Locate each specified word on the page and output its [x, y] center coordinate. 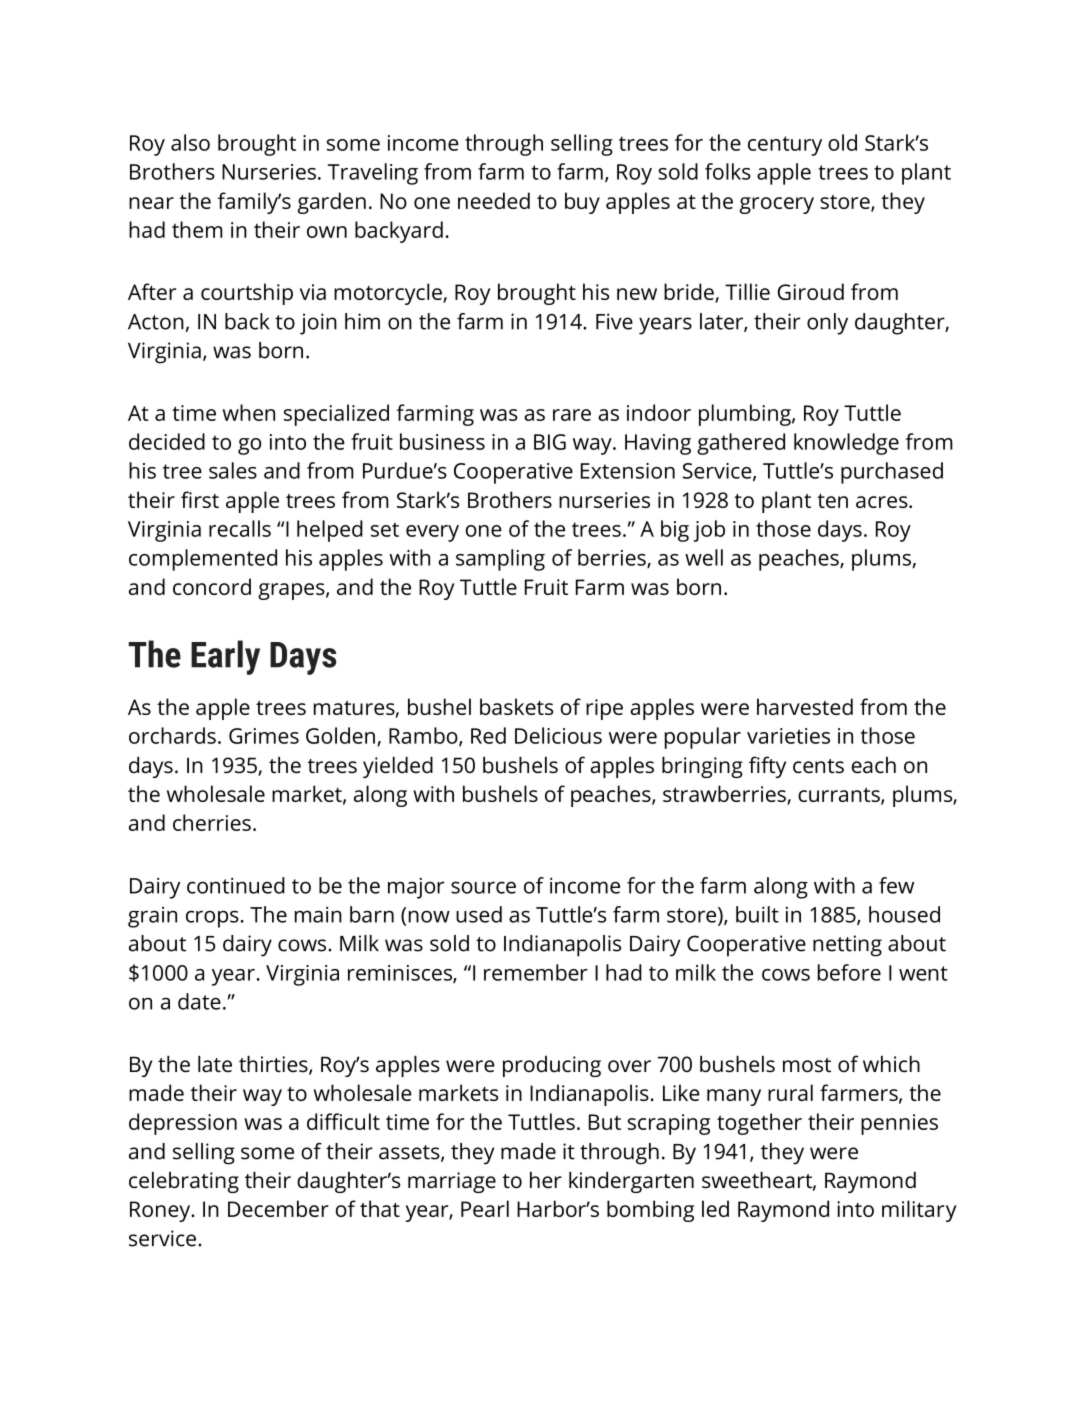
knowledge [846, 444]
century [785, 146]
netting [847, 946]
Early [225, 657]
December [278, 1208]
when [248, 412]
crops [212, 919]
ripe [604, 709]
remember [536, 972]
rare [572, 415]
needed [494, 200]
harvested [805, 706]
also [190, 142]
